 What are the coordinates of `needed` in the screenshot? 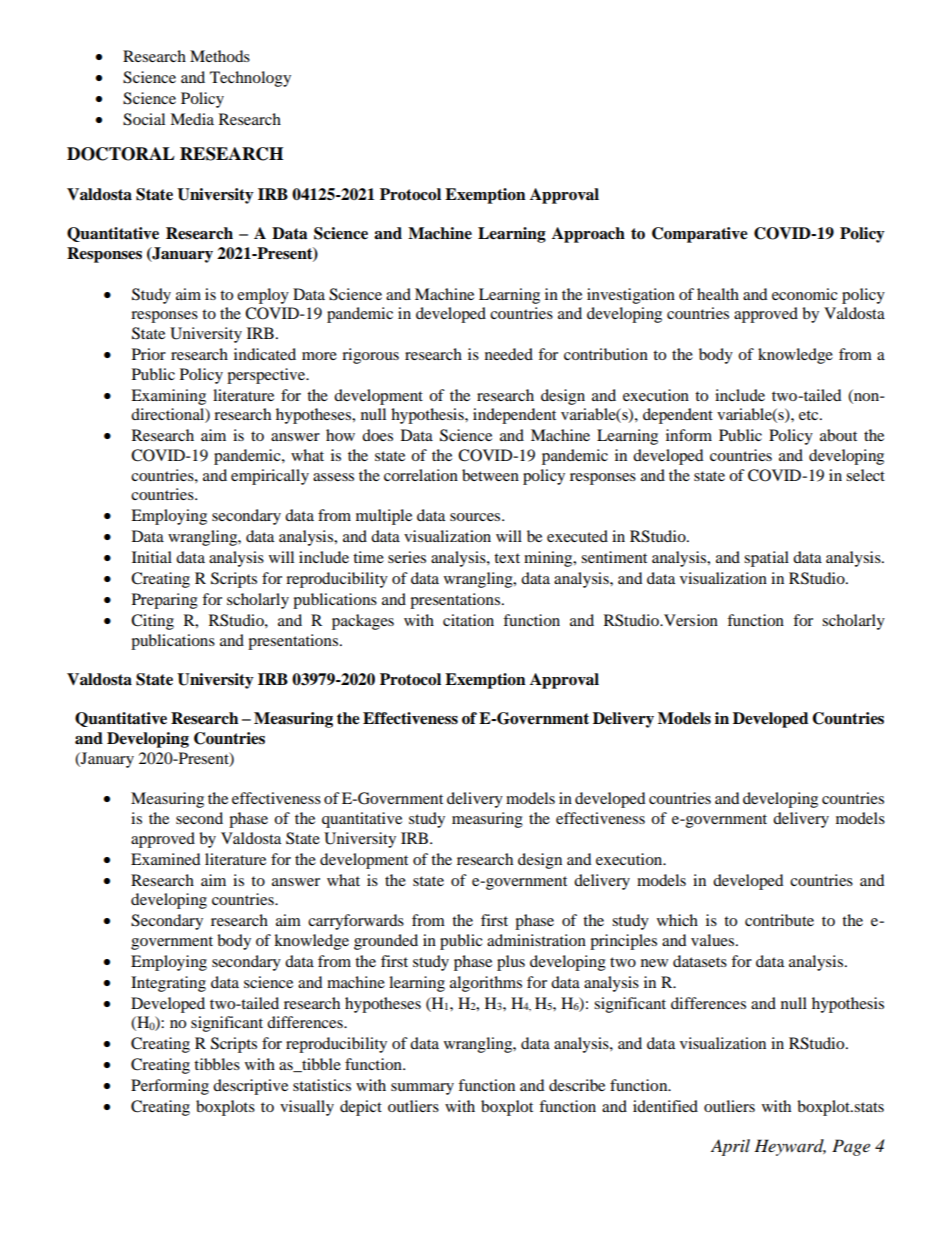 It's located at (509, 354).
